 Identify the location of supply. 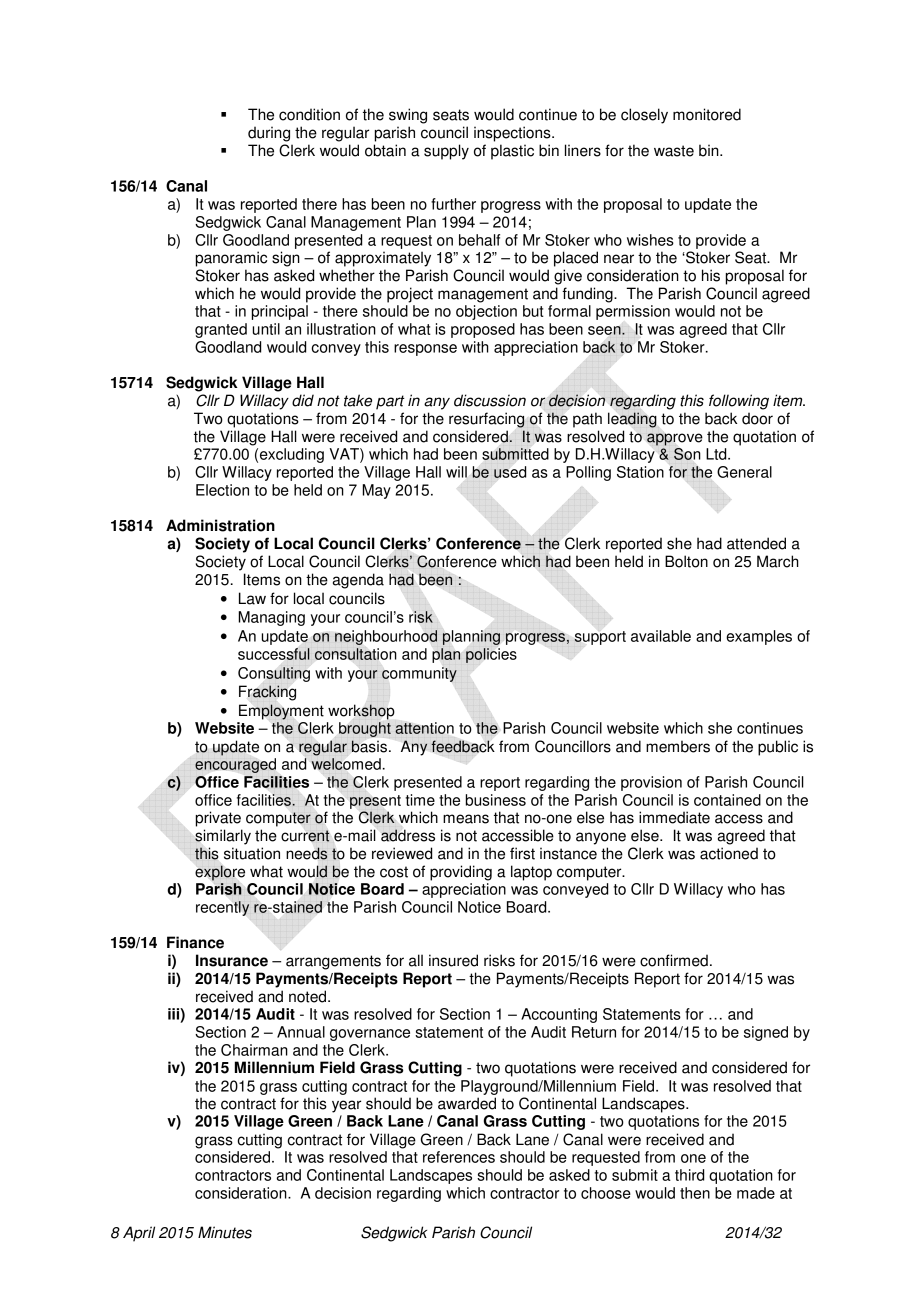
(446, 152).
